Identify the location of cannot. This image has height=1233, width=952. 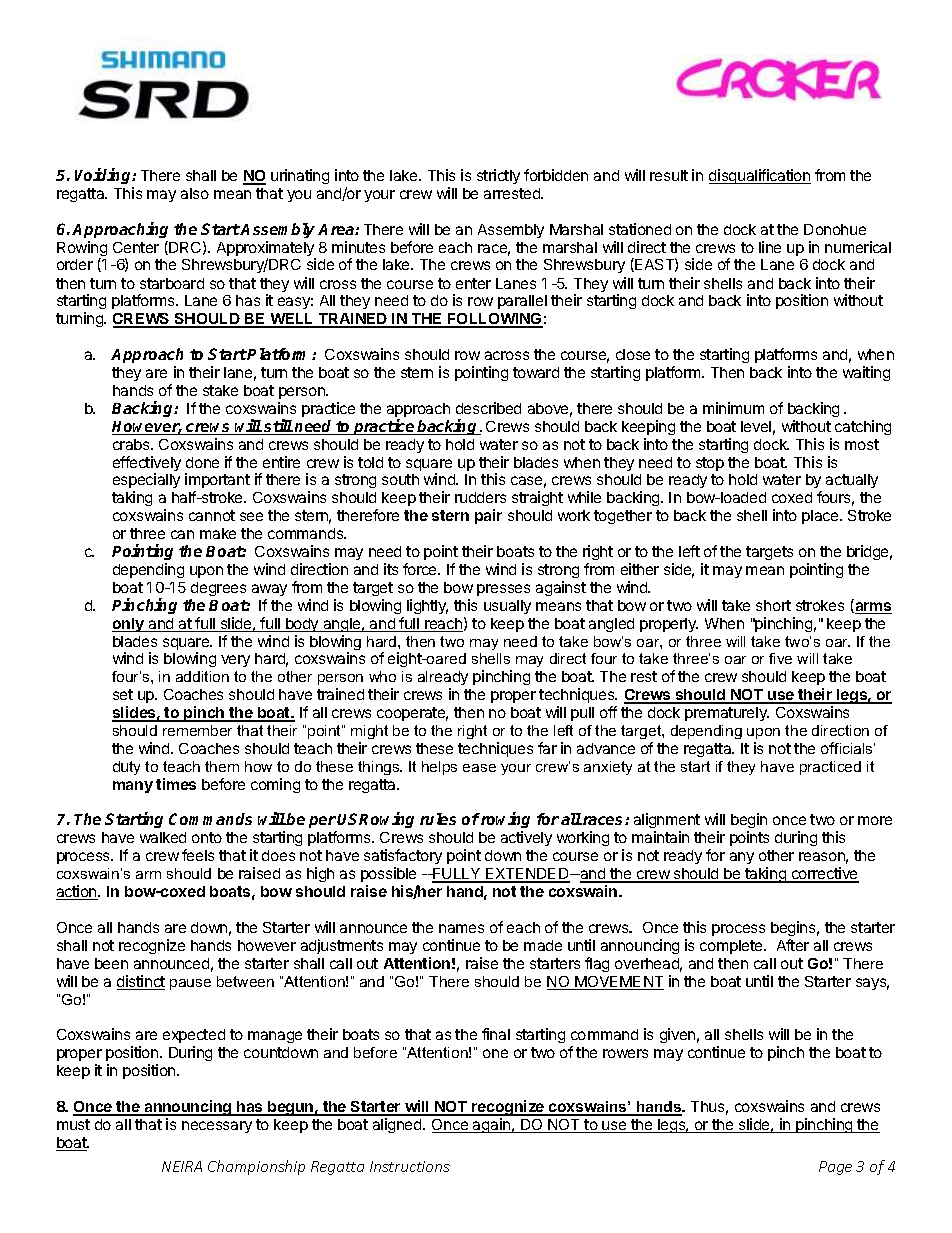
(212, 515).
